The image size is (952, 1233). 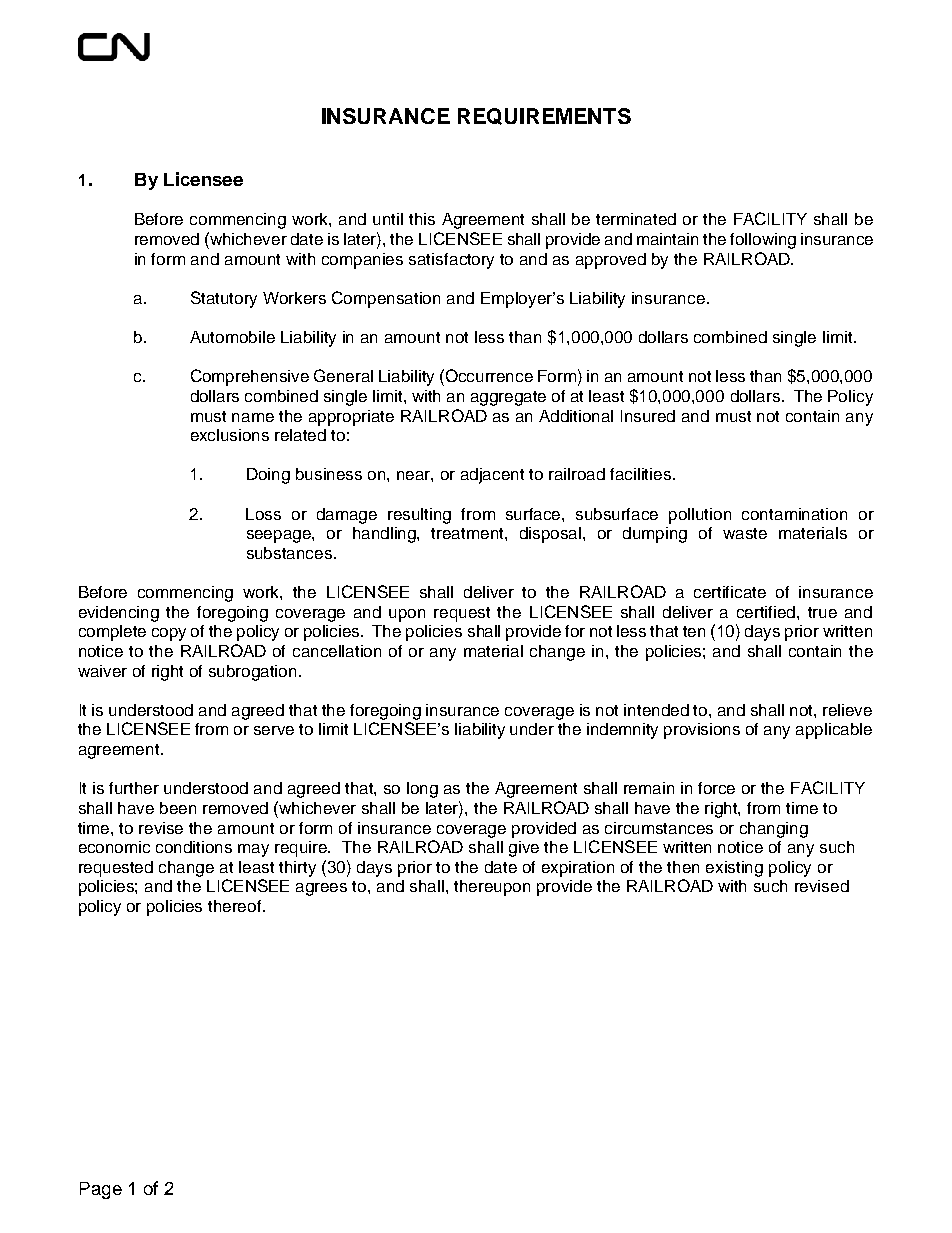 What do you see at coordinates (622, 731) in the image?
I see `indemnity` at bounding box center [622, 731].
